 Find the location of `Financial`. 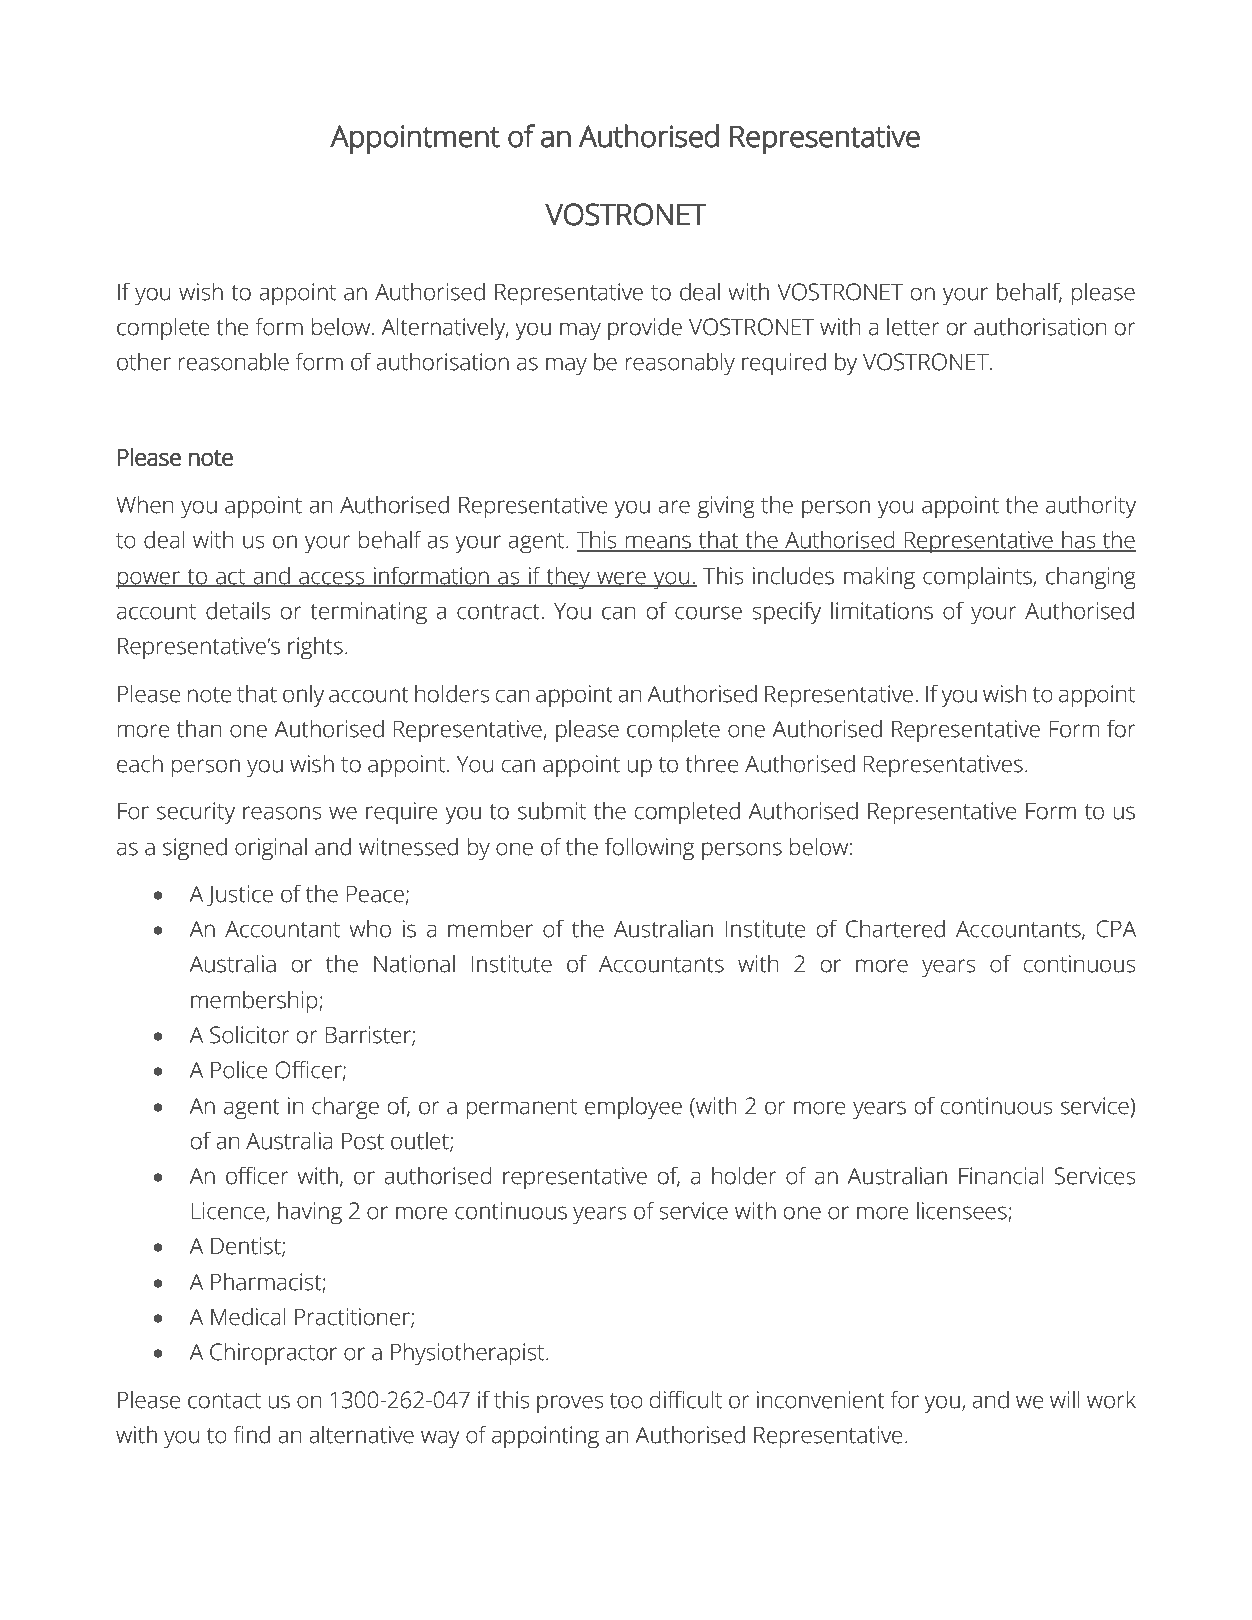

Financial is located at coordinates (1001, 1175).
